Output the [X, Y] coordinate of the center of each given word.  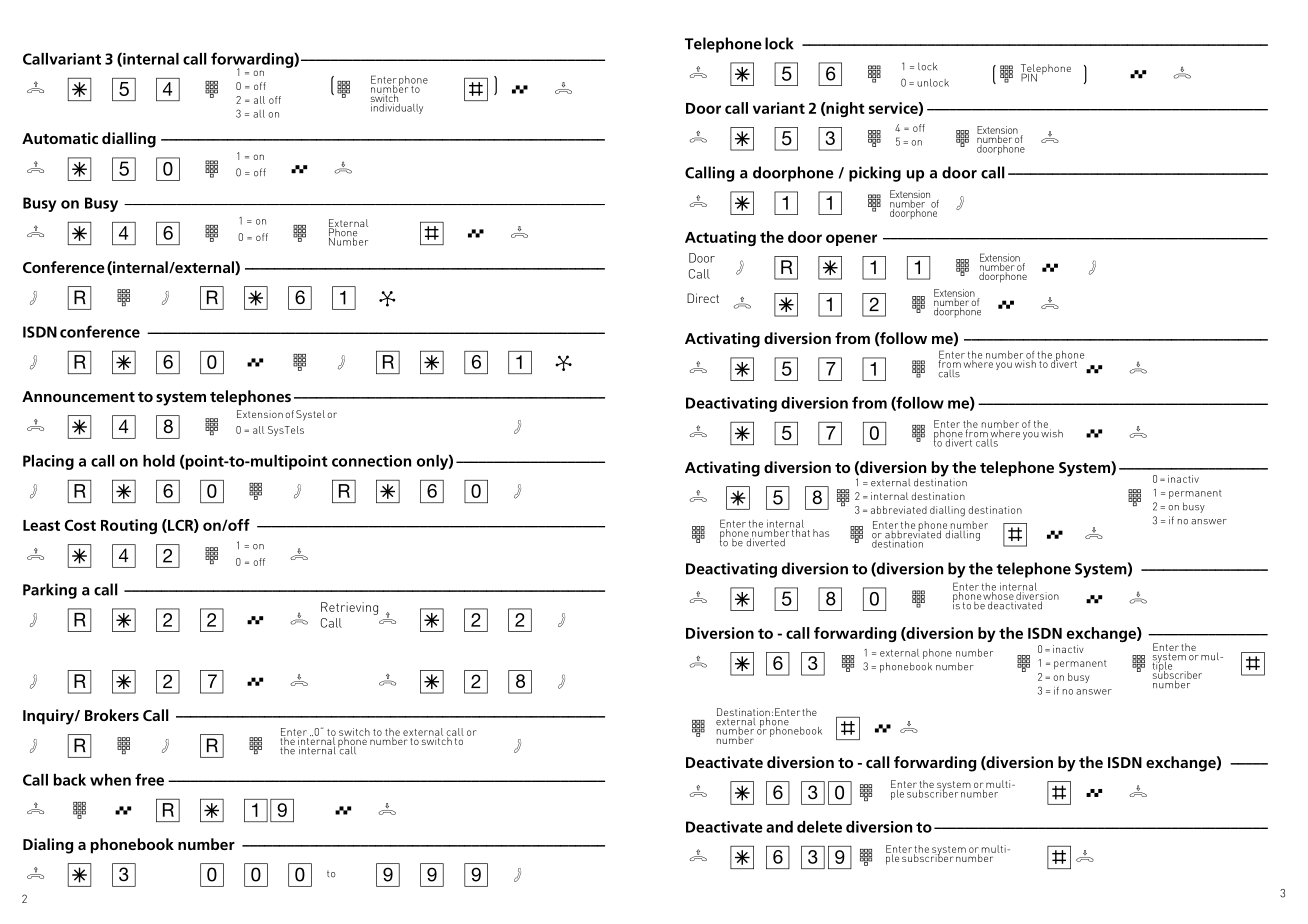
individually [397, 107]
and [779, 827]
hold [159, 461]
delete [819, 827]
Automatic [60, 138]
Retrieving [349, 608]
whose [999, 596]
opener [851, 240]
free [149, 779]
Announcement [78, 396]
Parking [50, 591]
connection [371, 461]
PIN [1030, 76]
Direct [703, 298]
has [821, 533]
